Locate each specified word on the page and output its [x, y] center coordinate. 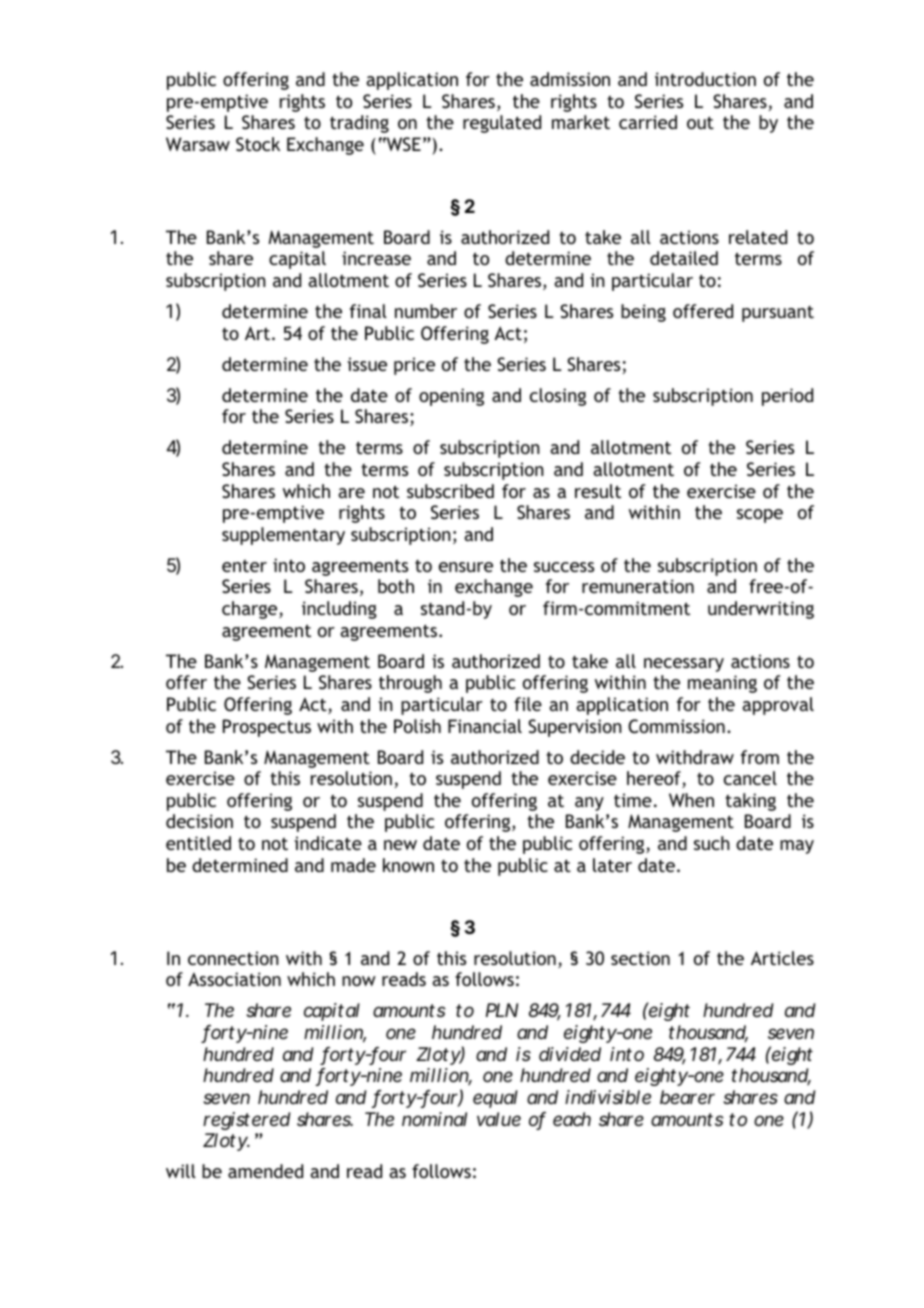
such [712, 843]
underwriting [761, 610]
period [787, 397]
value [499, 1119]
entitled [198, 843]
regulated [502, 124]
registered [247, 1121]
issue [367, 364]
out [700, 122]
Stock [258, 144]
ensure [466, 567]
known [408, 865]
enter [244, 565]
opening [451, 397]
